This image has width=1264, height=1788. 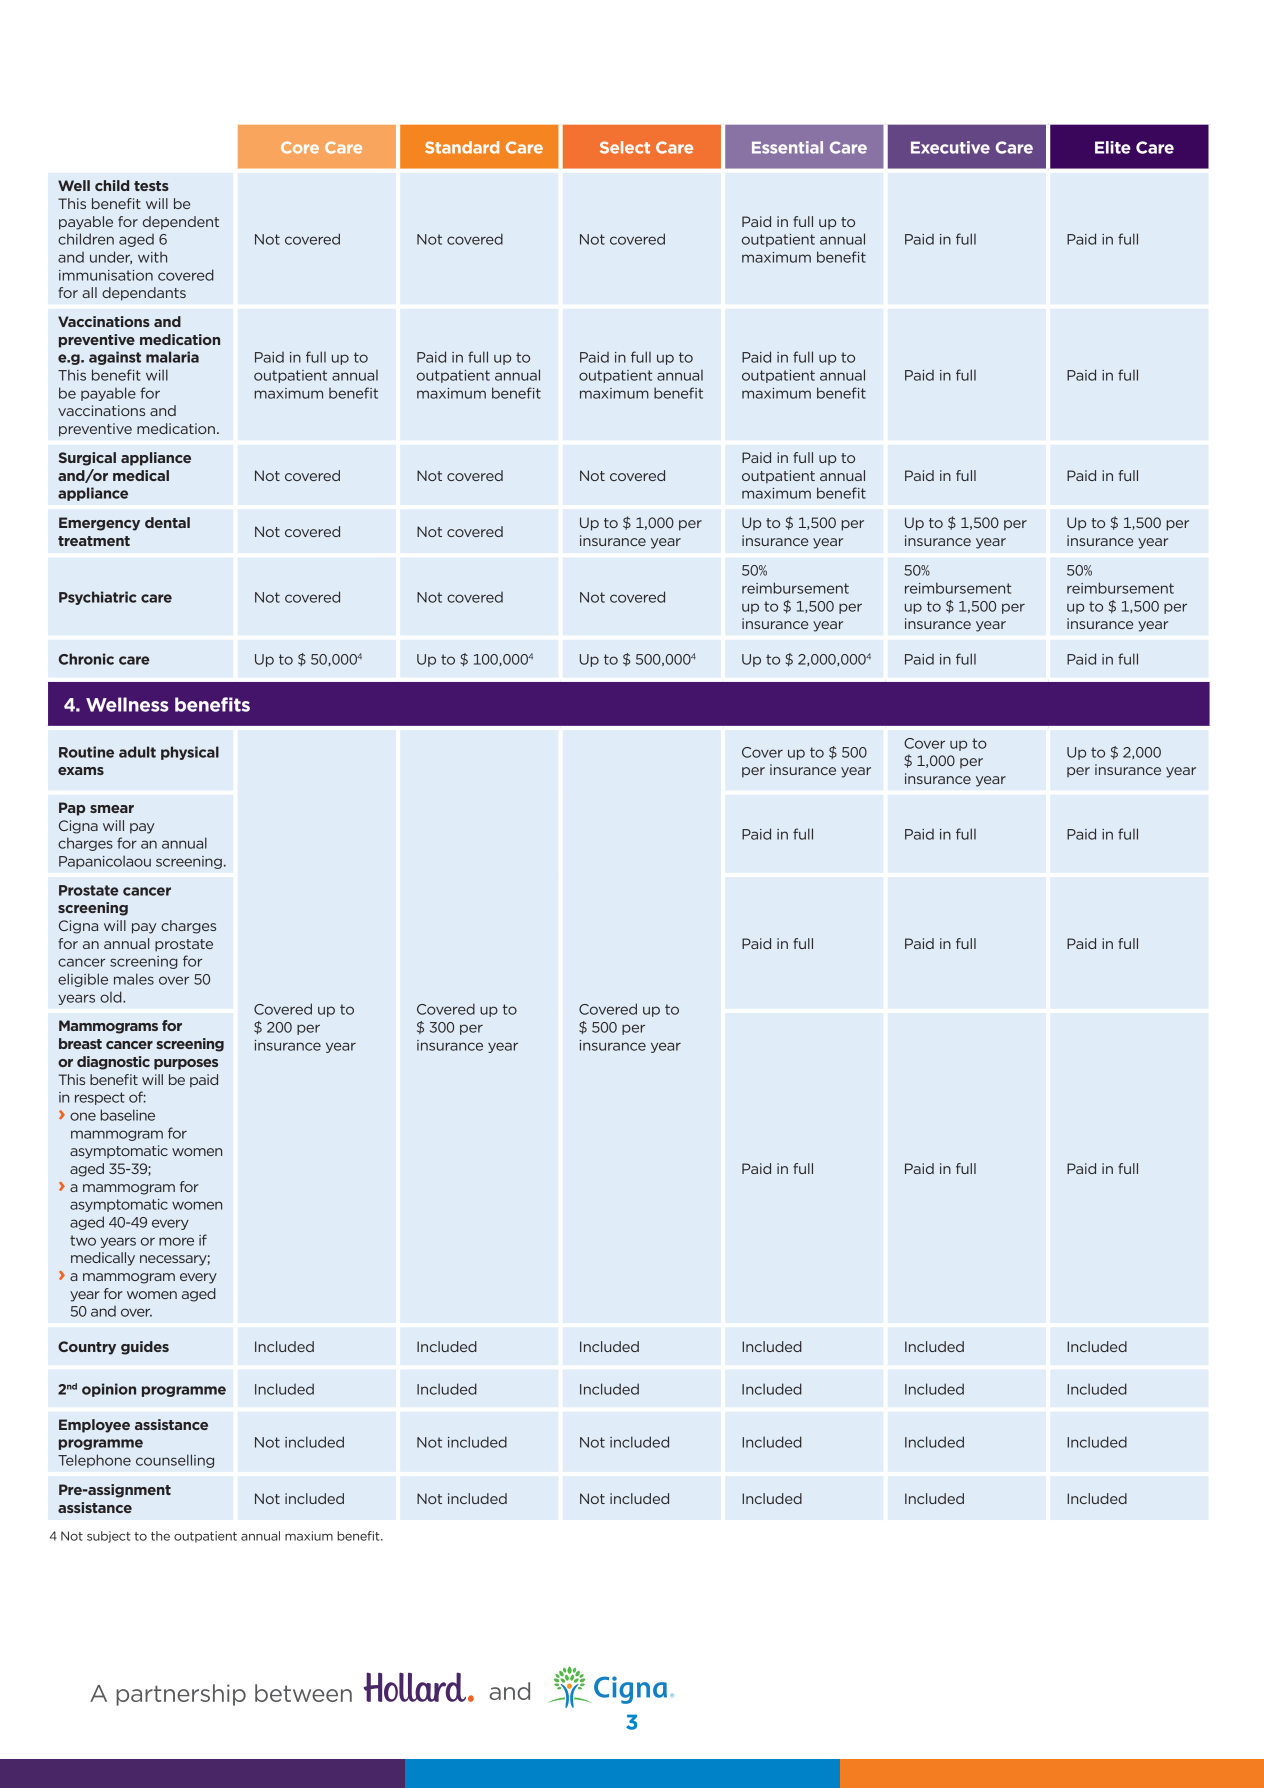 I want to click on more, so click(x=176, y=1241).
